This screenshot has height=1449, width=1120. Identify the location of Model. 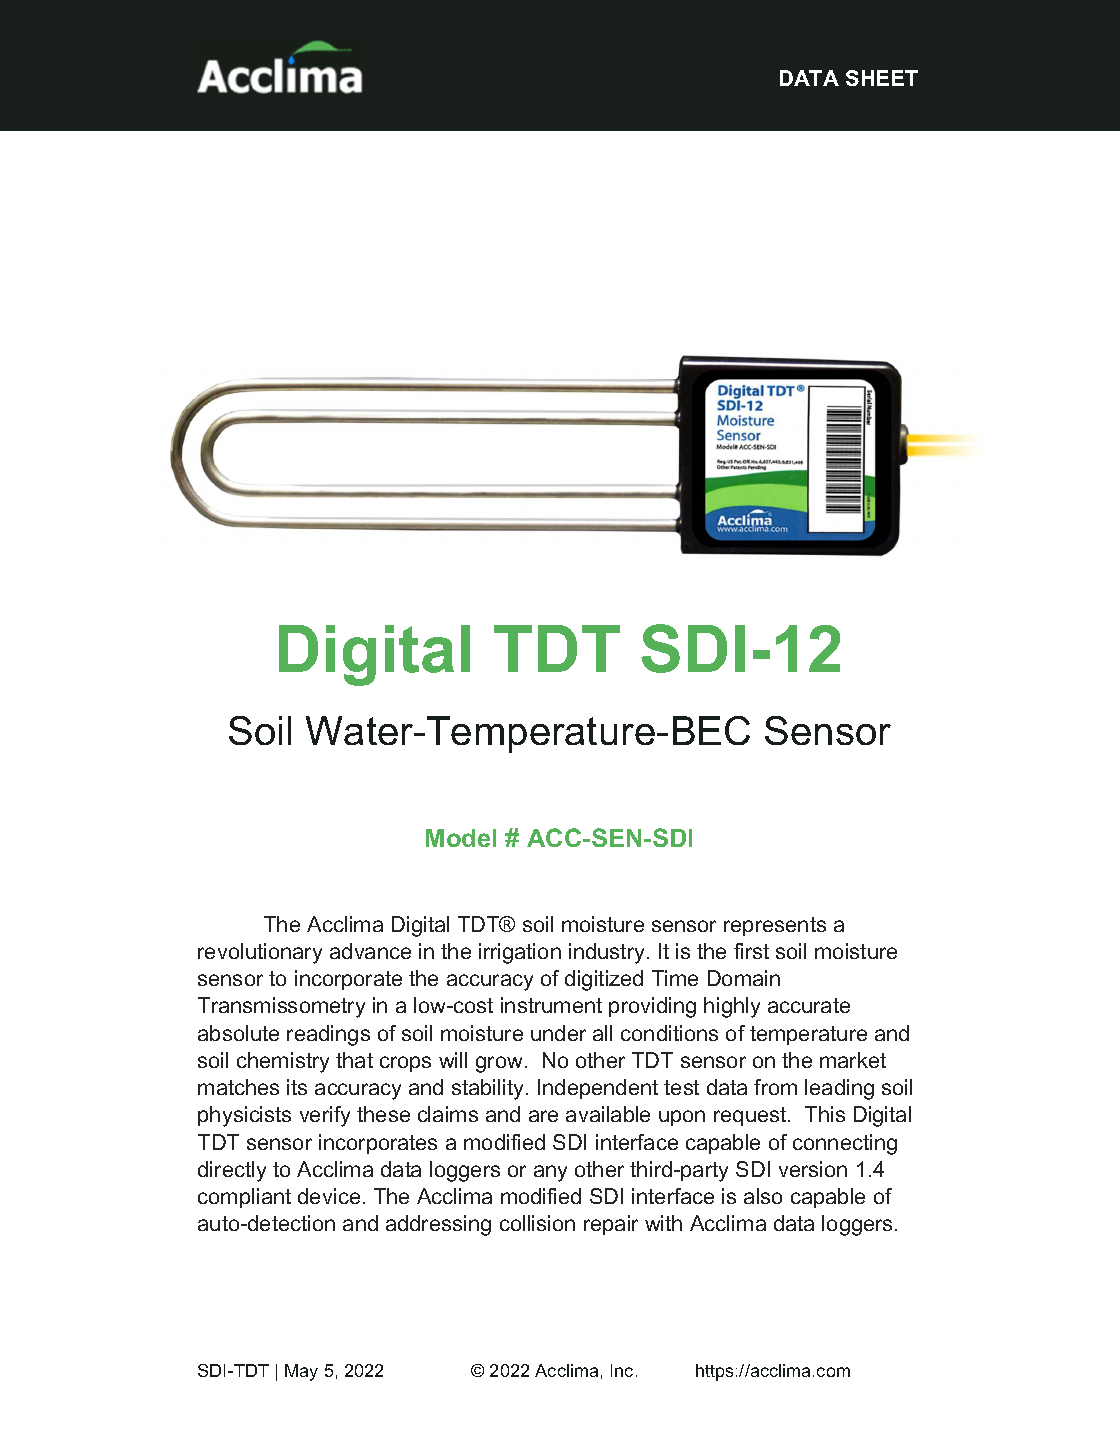
(461, 838).
